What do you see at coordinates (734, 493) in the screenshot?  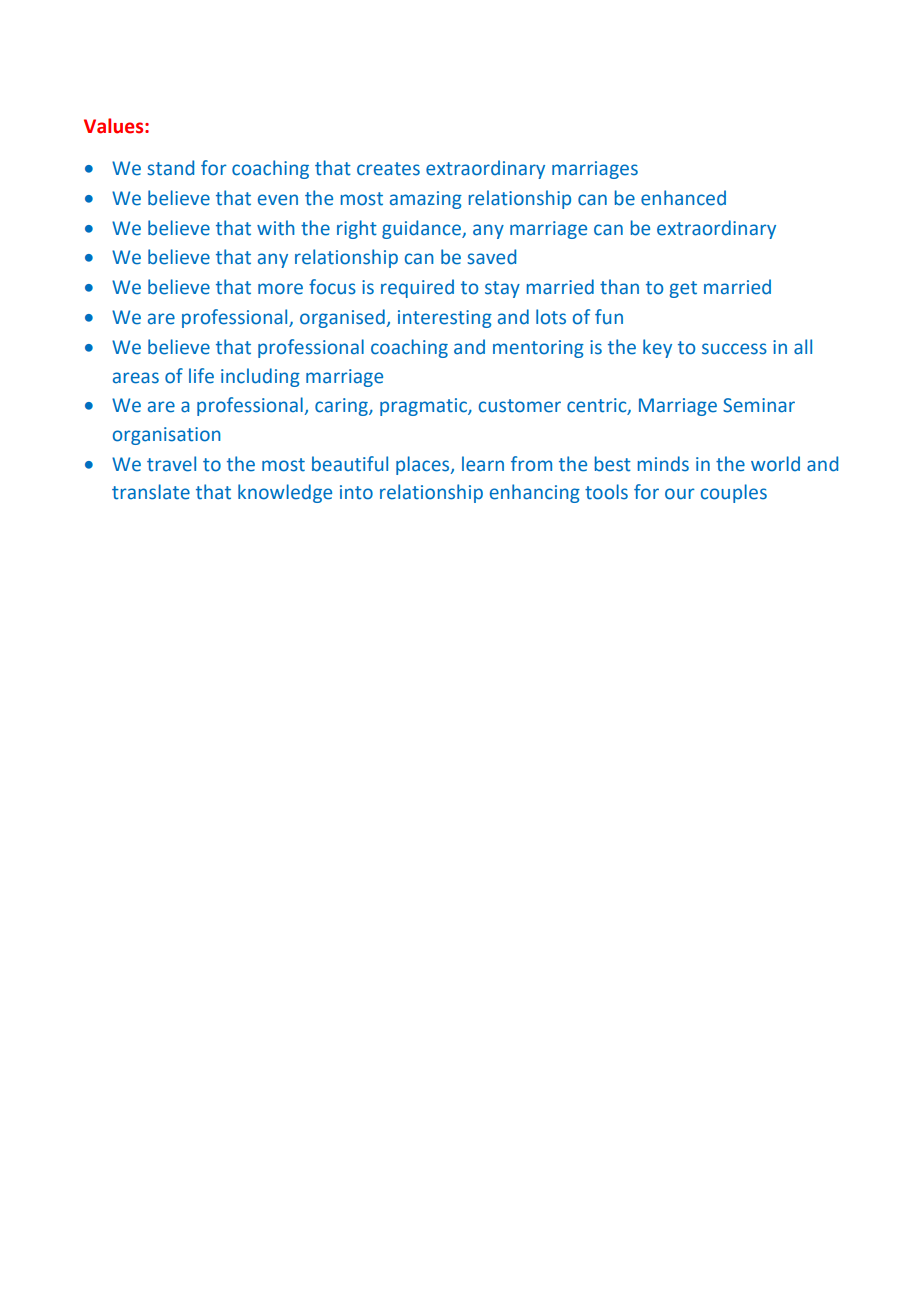 I see `couples` at bounding box center [734, 493].
